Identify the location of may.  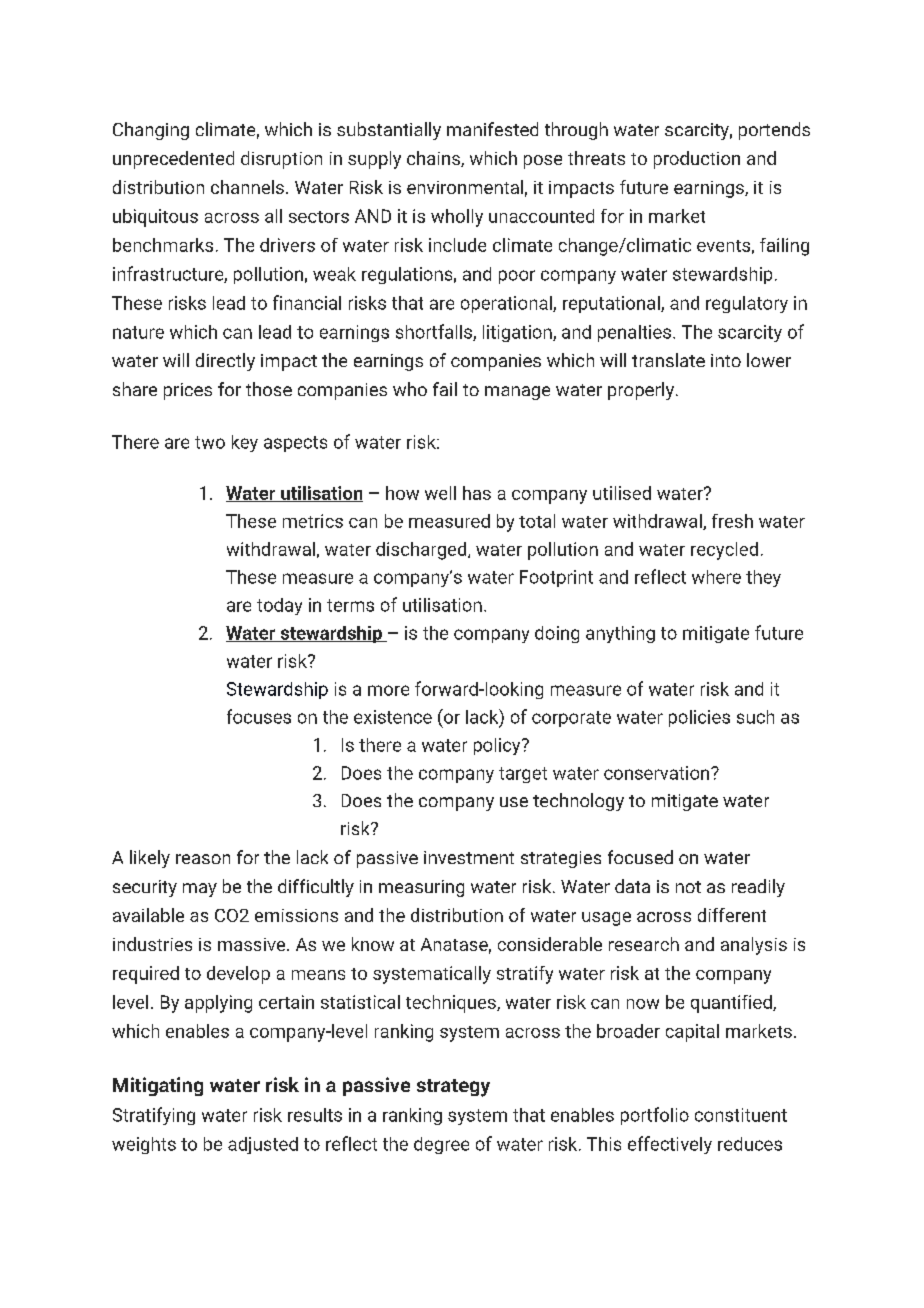
(200, 890).
